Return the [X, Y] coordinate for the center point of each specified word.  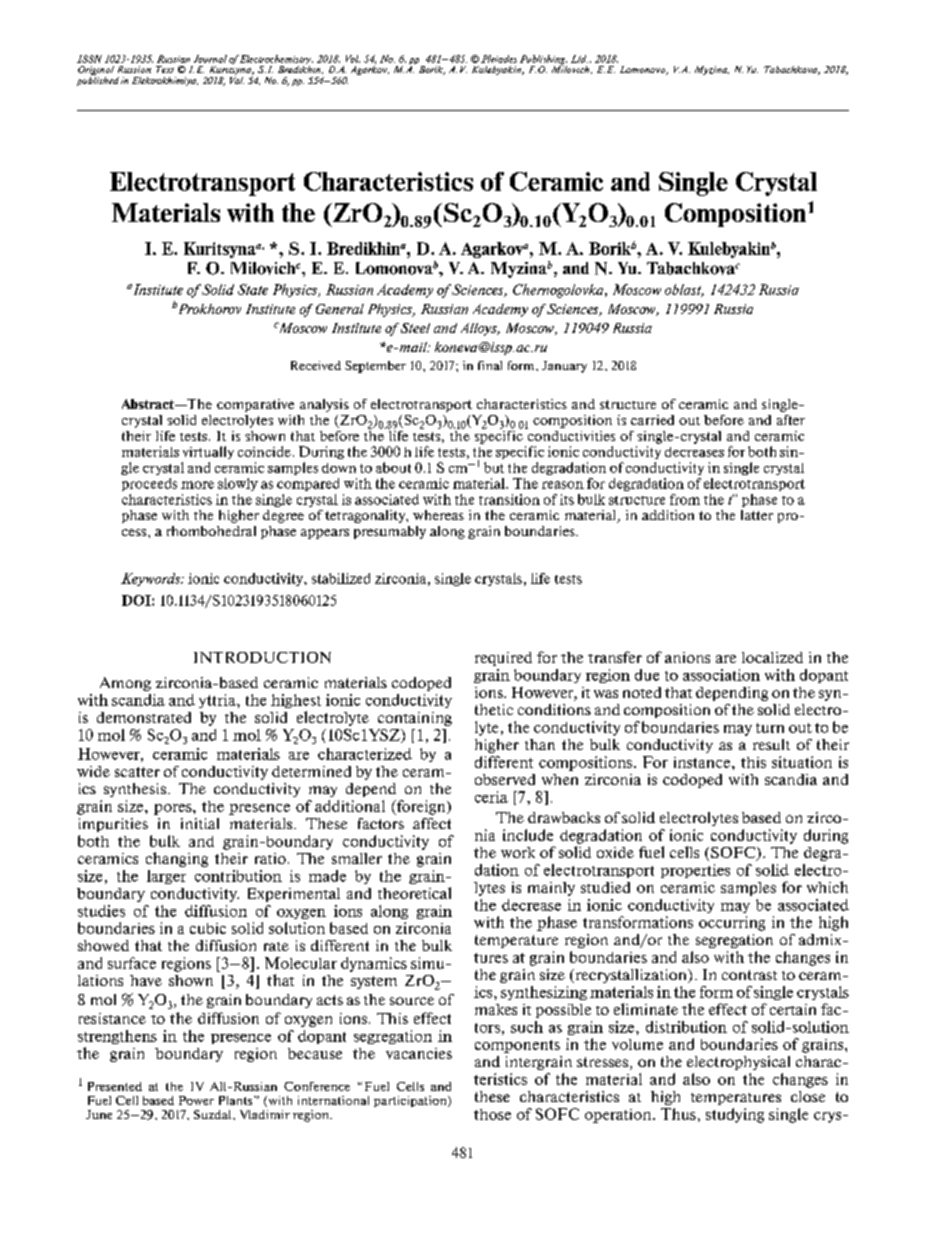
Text [165, 69]
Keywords [152, 579]
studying [735, 1115]
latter [757, 515]
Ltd [579, 59]
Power [196, 1100]
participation [411, 1101]
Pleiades [499, 59]
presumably [390, 532]
